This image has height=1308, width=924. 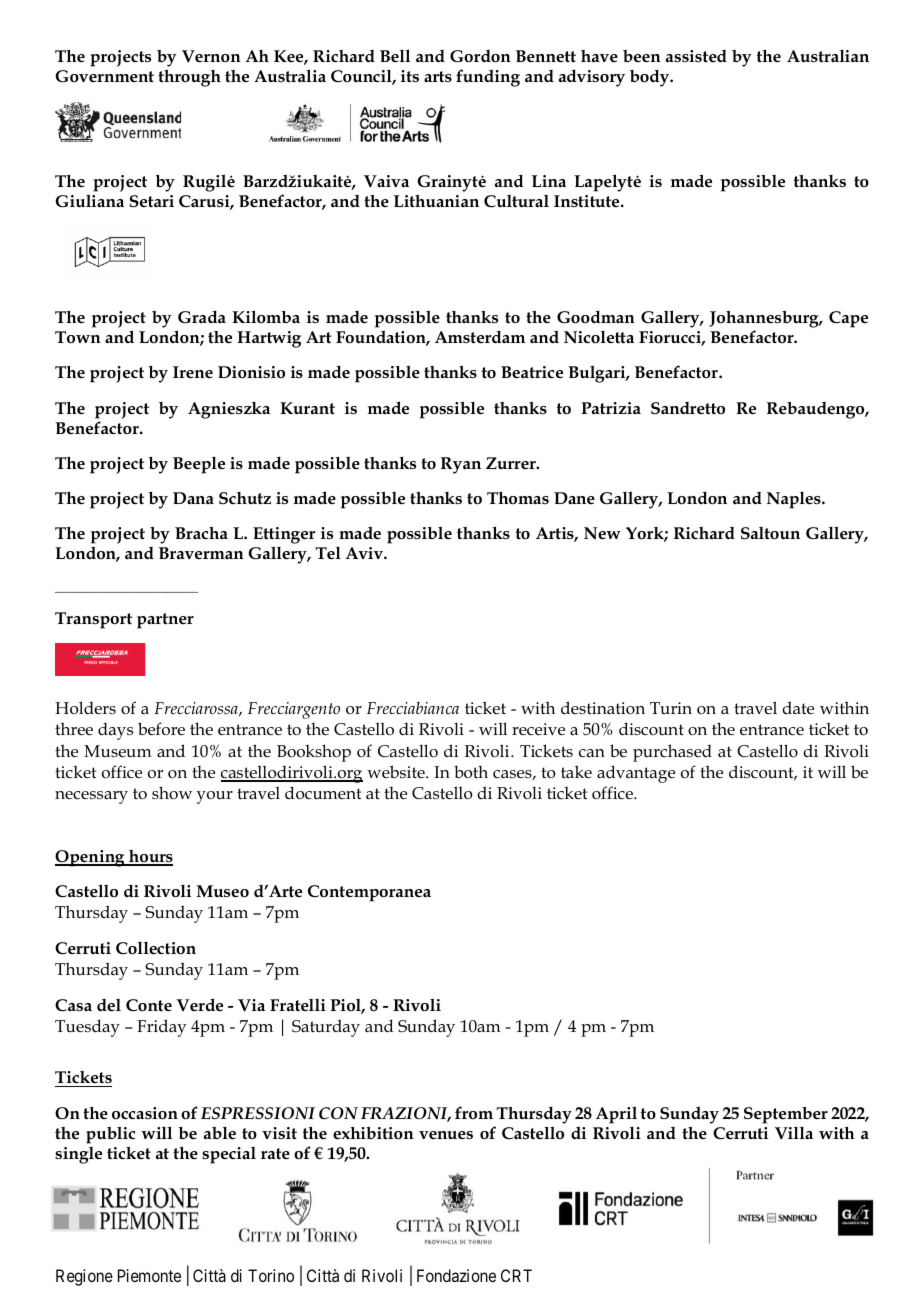 What do you see at coordinates (794, 1133) in the image?
I see `Villa` at bounding box center [794, 1133].
